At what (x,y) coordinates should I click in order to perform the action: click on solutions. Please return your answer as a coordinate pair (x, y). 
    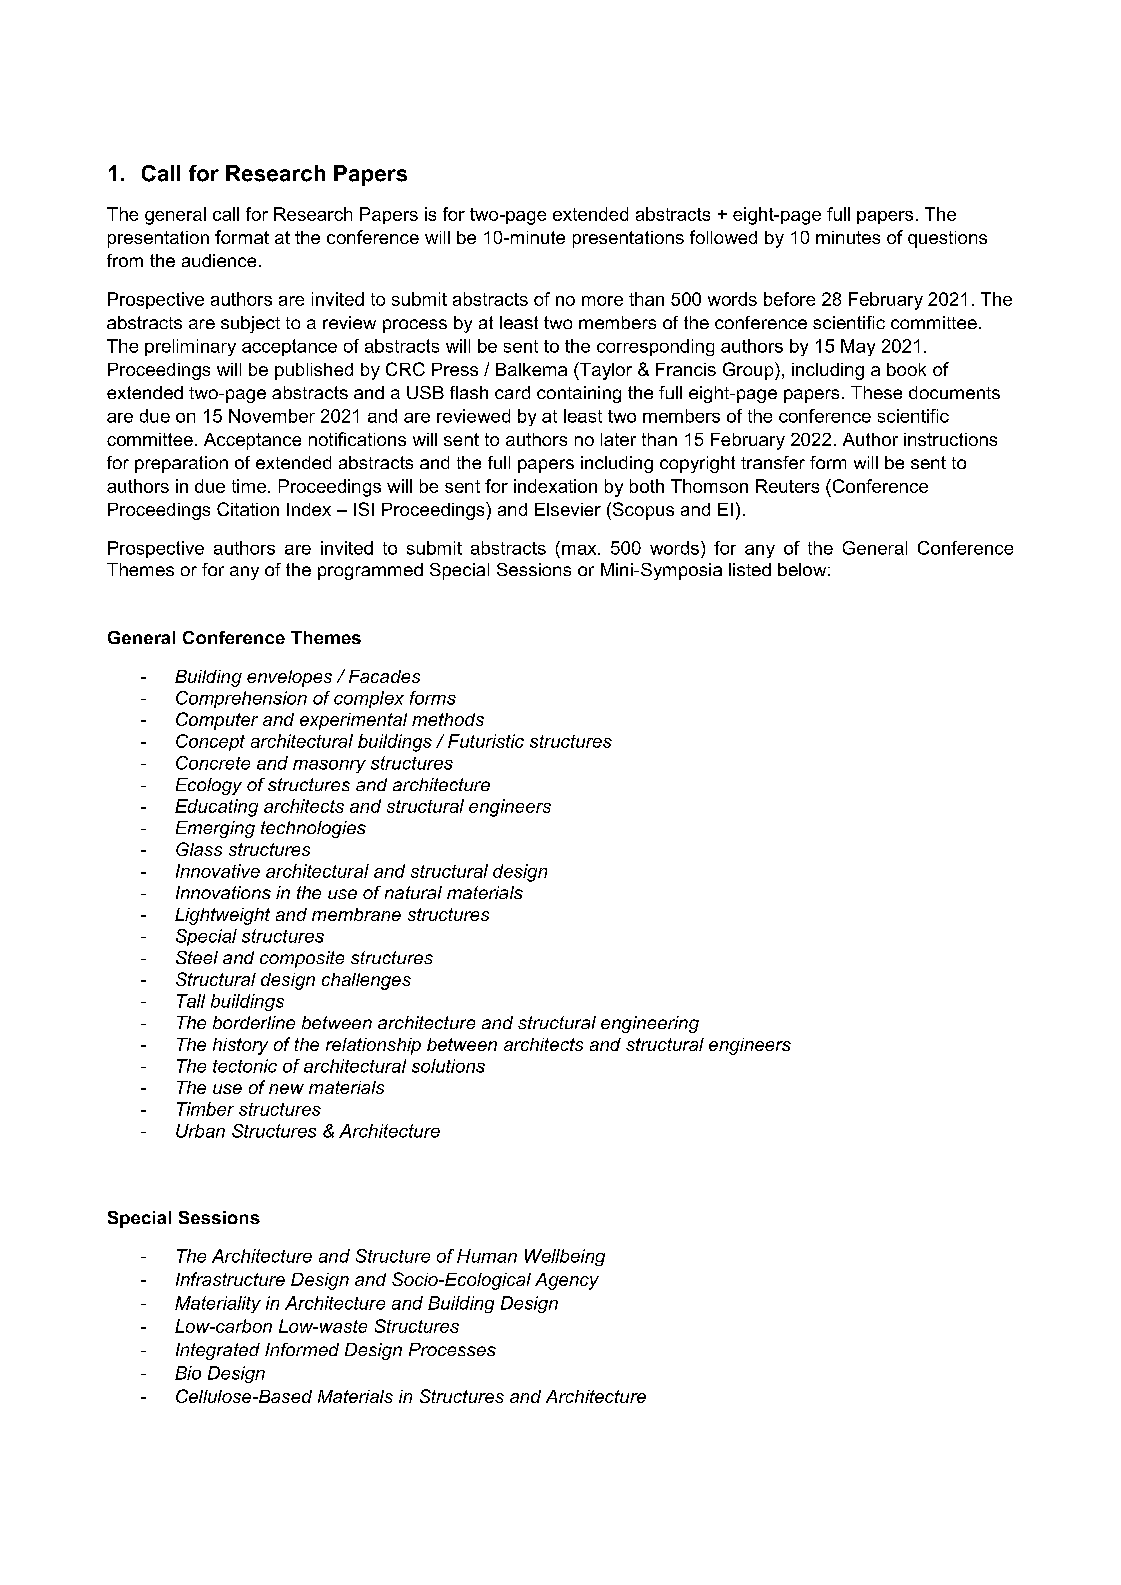
    Looking at the image, I should click on (448, 1066).
